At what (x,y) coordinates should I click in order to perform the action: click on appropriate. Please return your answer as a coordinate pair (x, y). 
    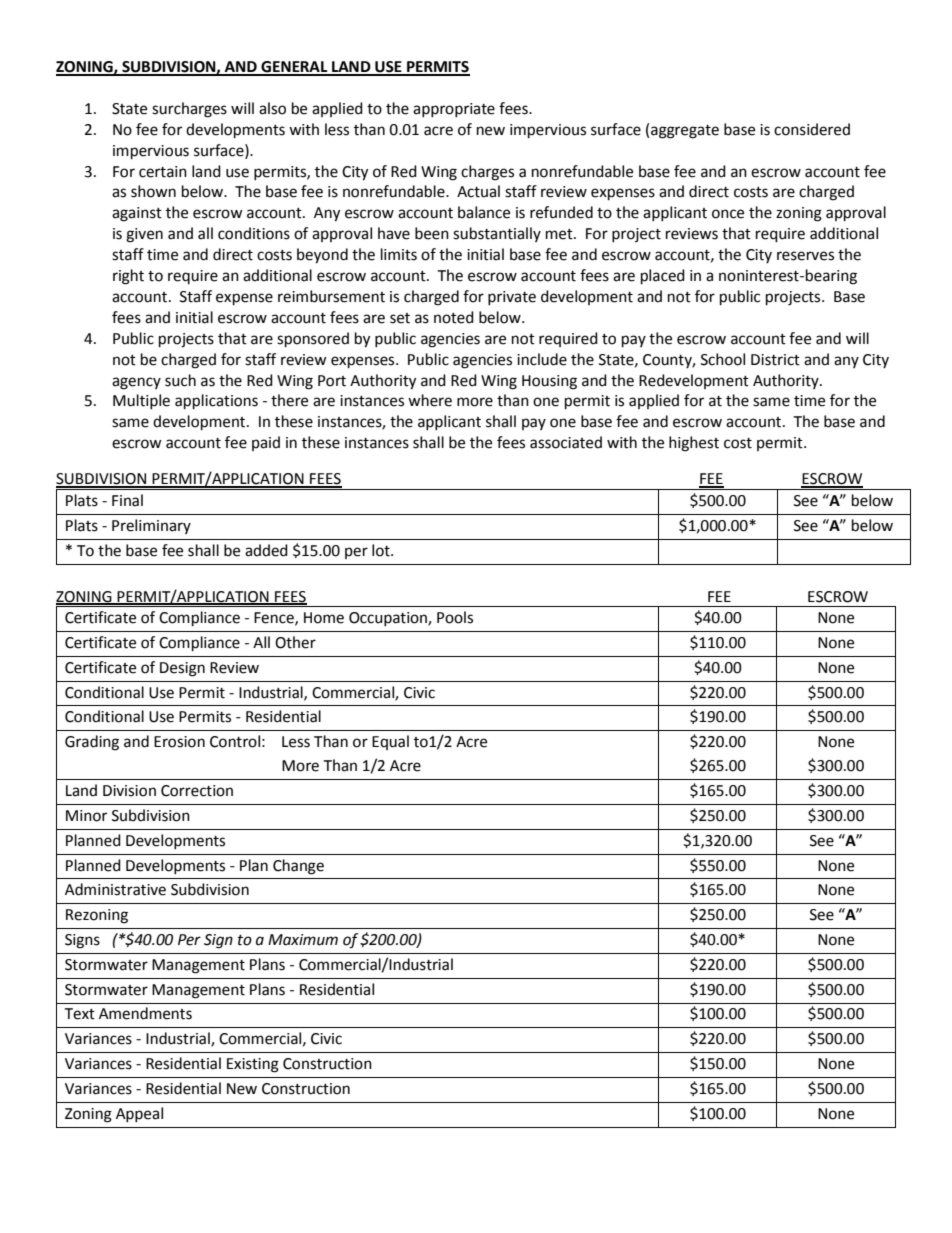
    Looking at the image, I should click on (454, 110).
